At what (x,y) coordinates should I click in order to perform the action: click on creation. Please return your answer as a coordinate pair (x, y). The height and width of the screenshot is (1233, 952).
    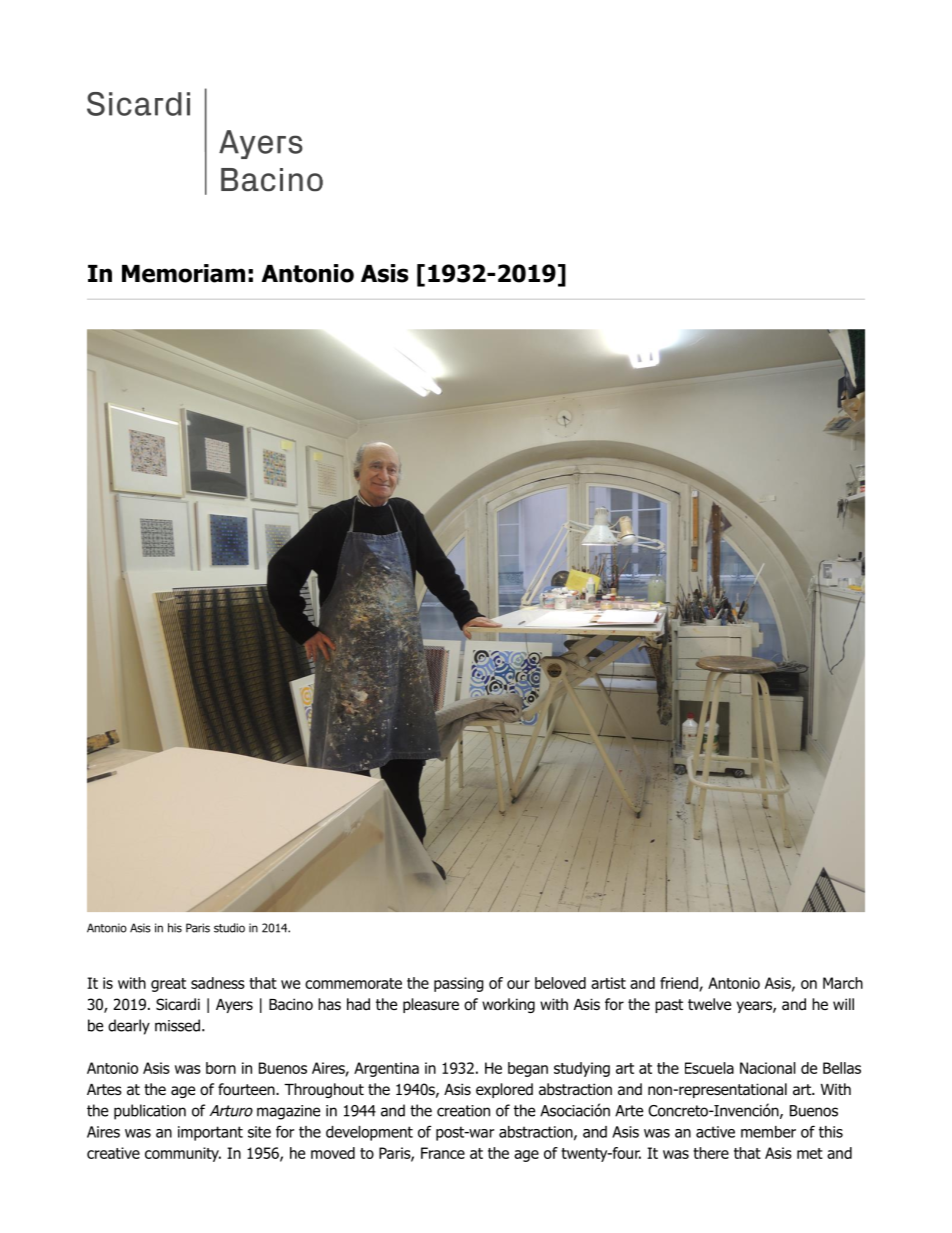
    Looking at the image, I should click on (463, 1111).
